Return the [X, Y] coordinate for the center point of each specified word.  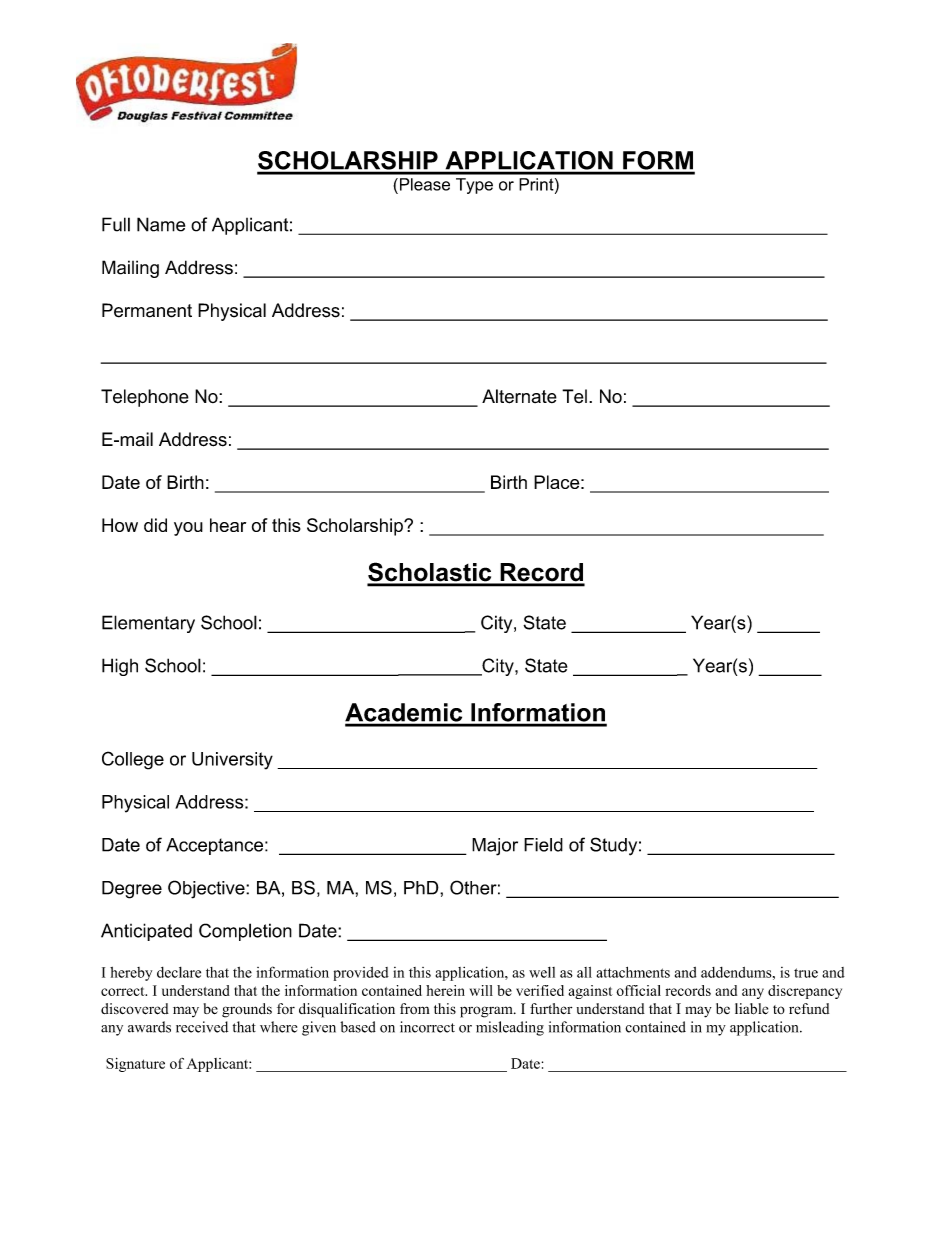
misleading [510, 1028]
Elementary [148, 624]
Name [161, 224]
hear [228, 525]
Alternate [519, 396]
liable [751, 1009]
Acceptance [214, 846]
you [188, 529]
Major [495, 847]
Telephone [145, 398]
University [232, 761]
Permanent [147, 310]
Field [543, 845]
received [202, 1027]
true [806, 973]
